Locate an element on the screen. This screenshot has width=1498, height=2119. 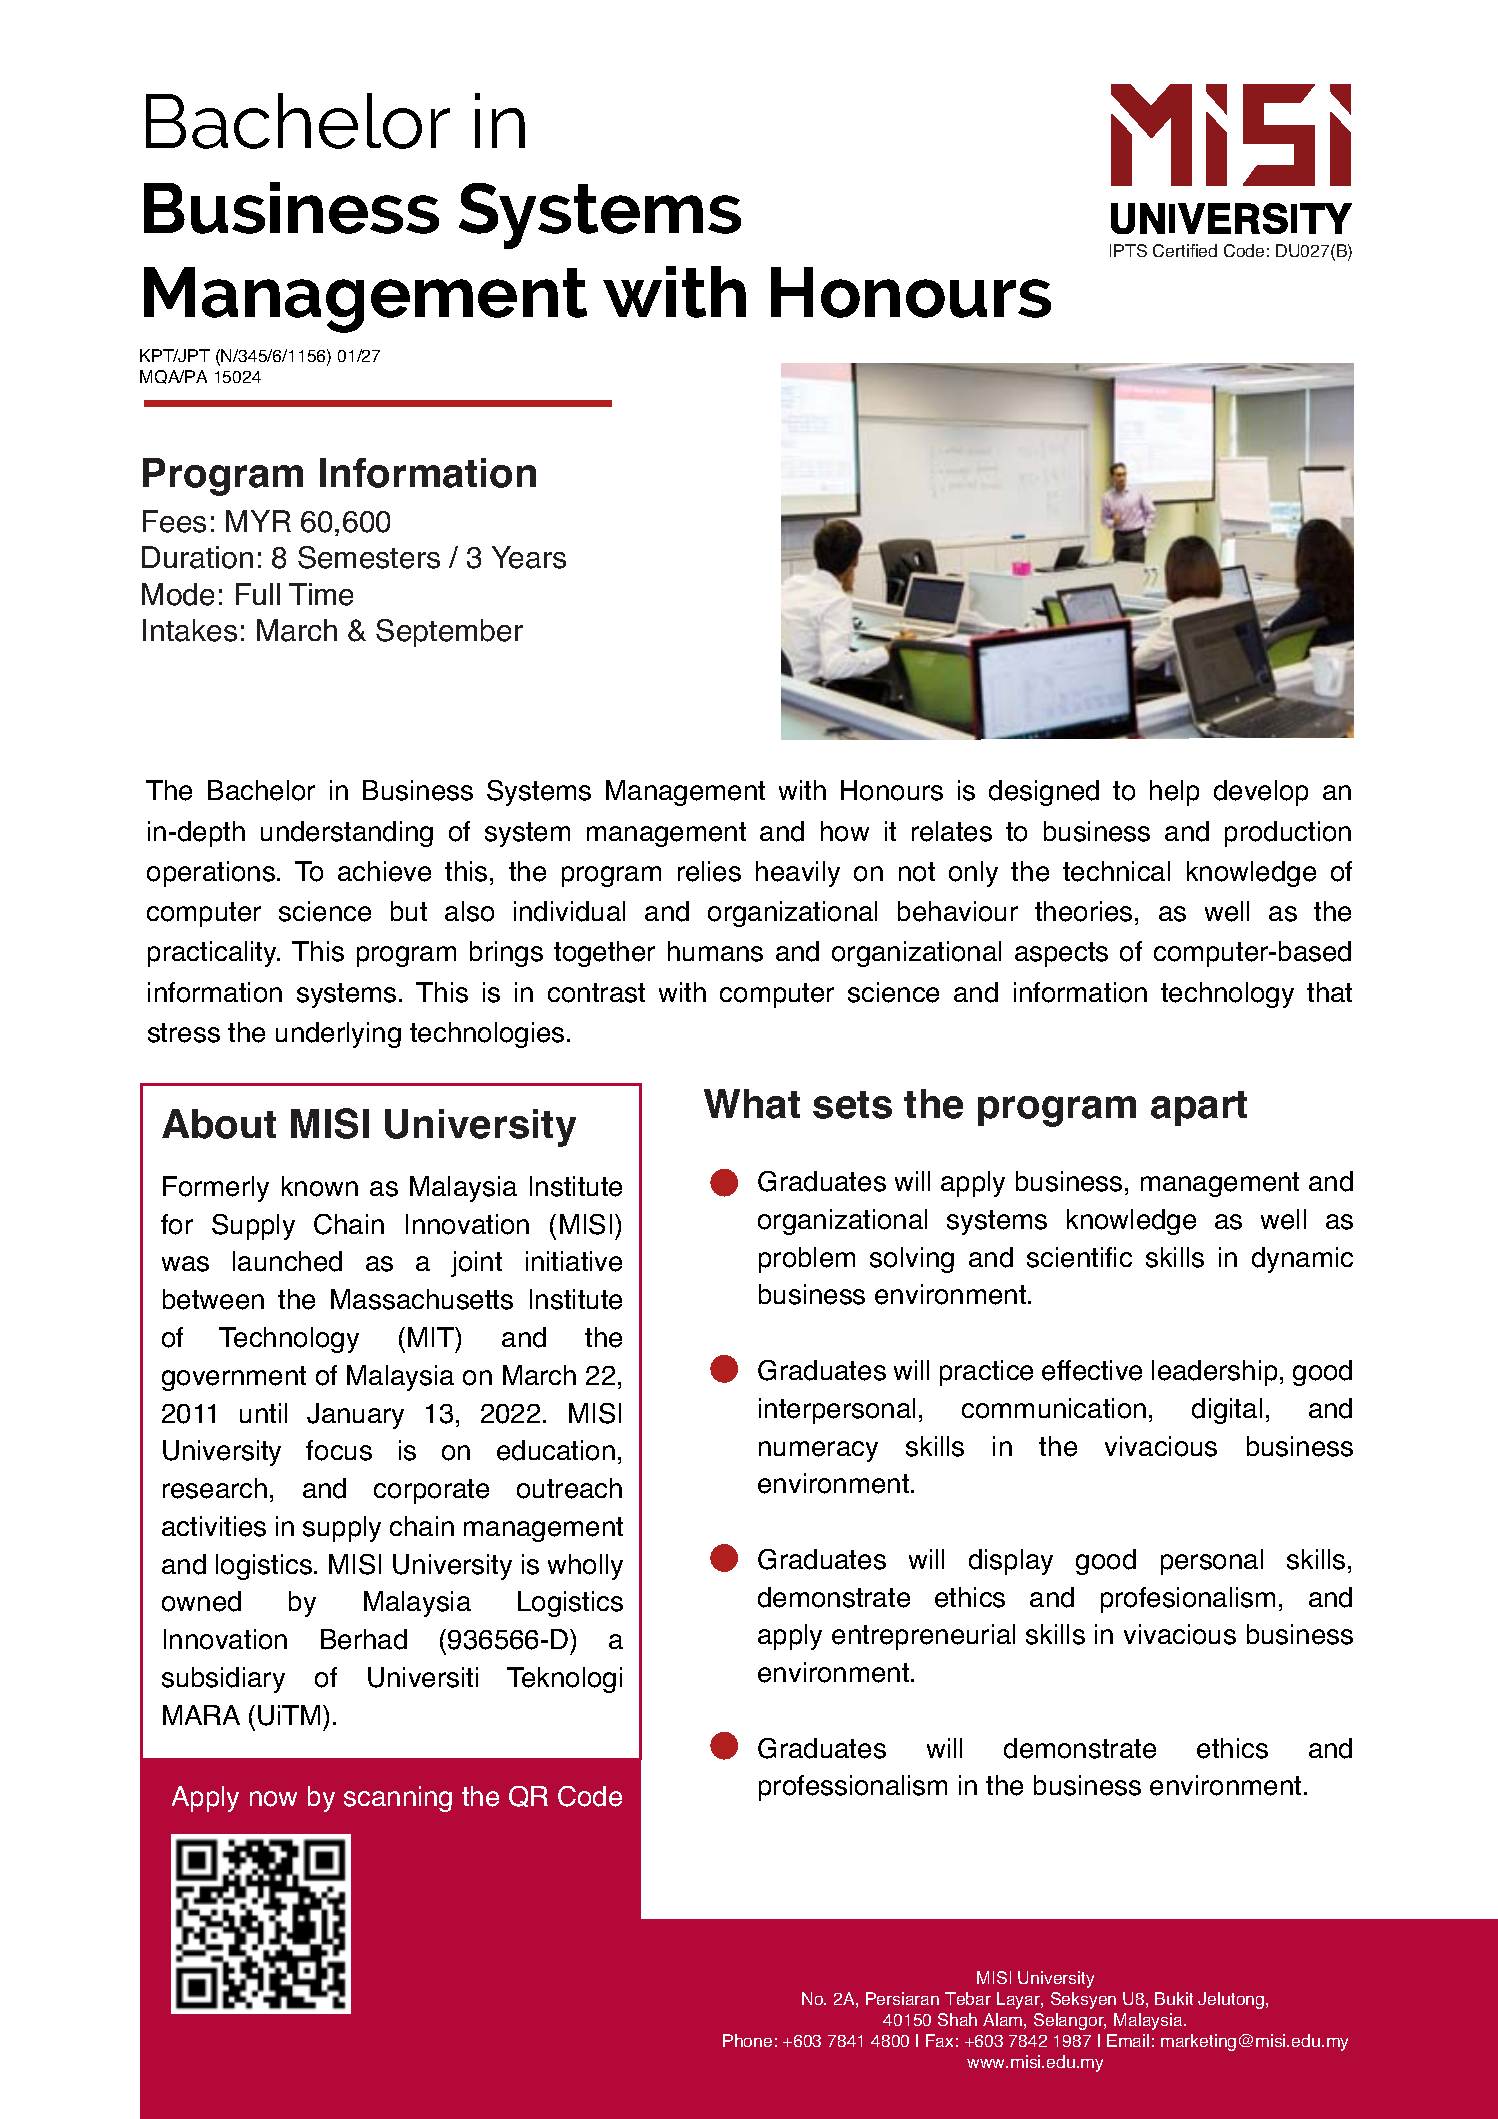
numeracy is located at coordinates (818, 1451).
